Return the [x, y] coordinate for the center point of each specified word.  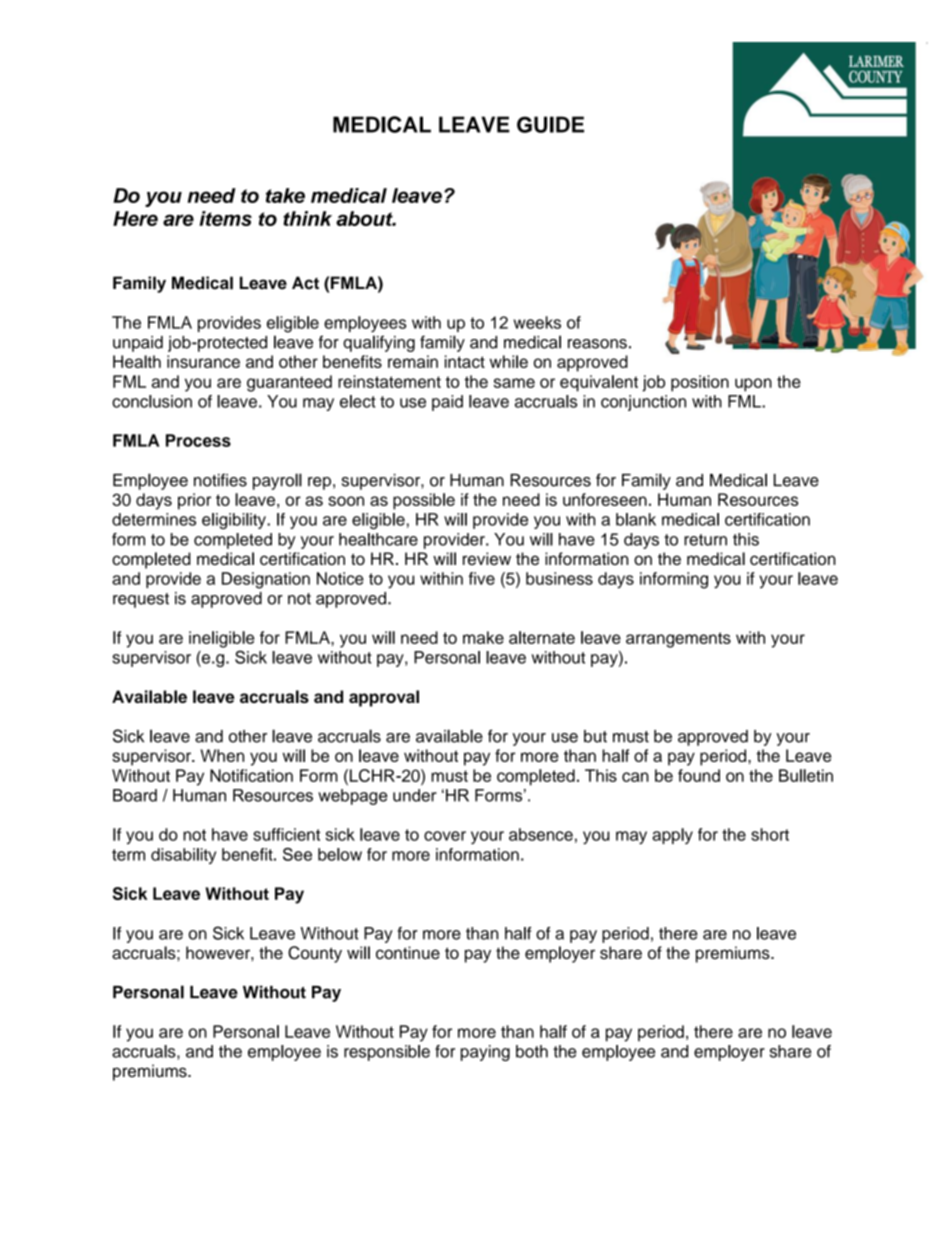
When [222, 755]
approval [384, 698]
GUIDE [550, 124]
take [285, 195]
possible [424, 501]
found [699, 775]
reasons [597, 344]
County [315, 954]
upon [753, 385]
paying [485, 1053]
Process [198, 440]
